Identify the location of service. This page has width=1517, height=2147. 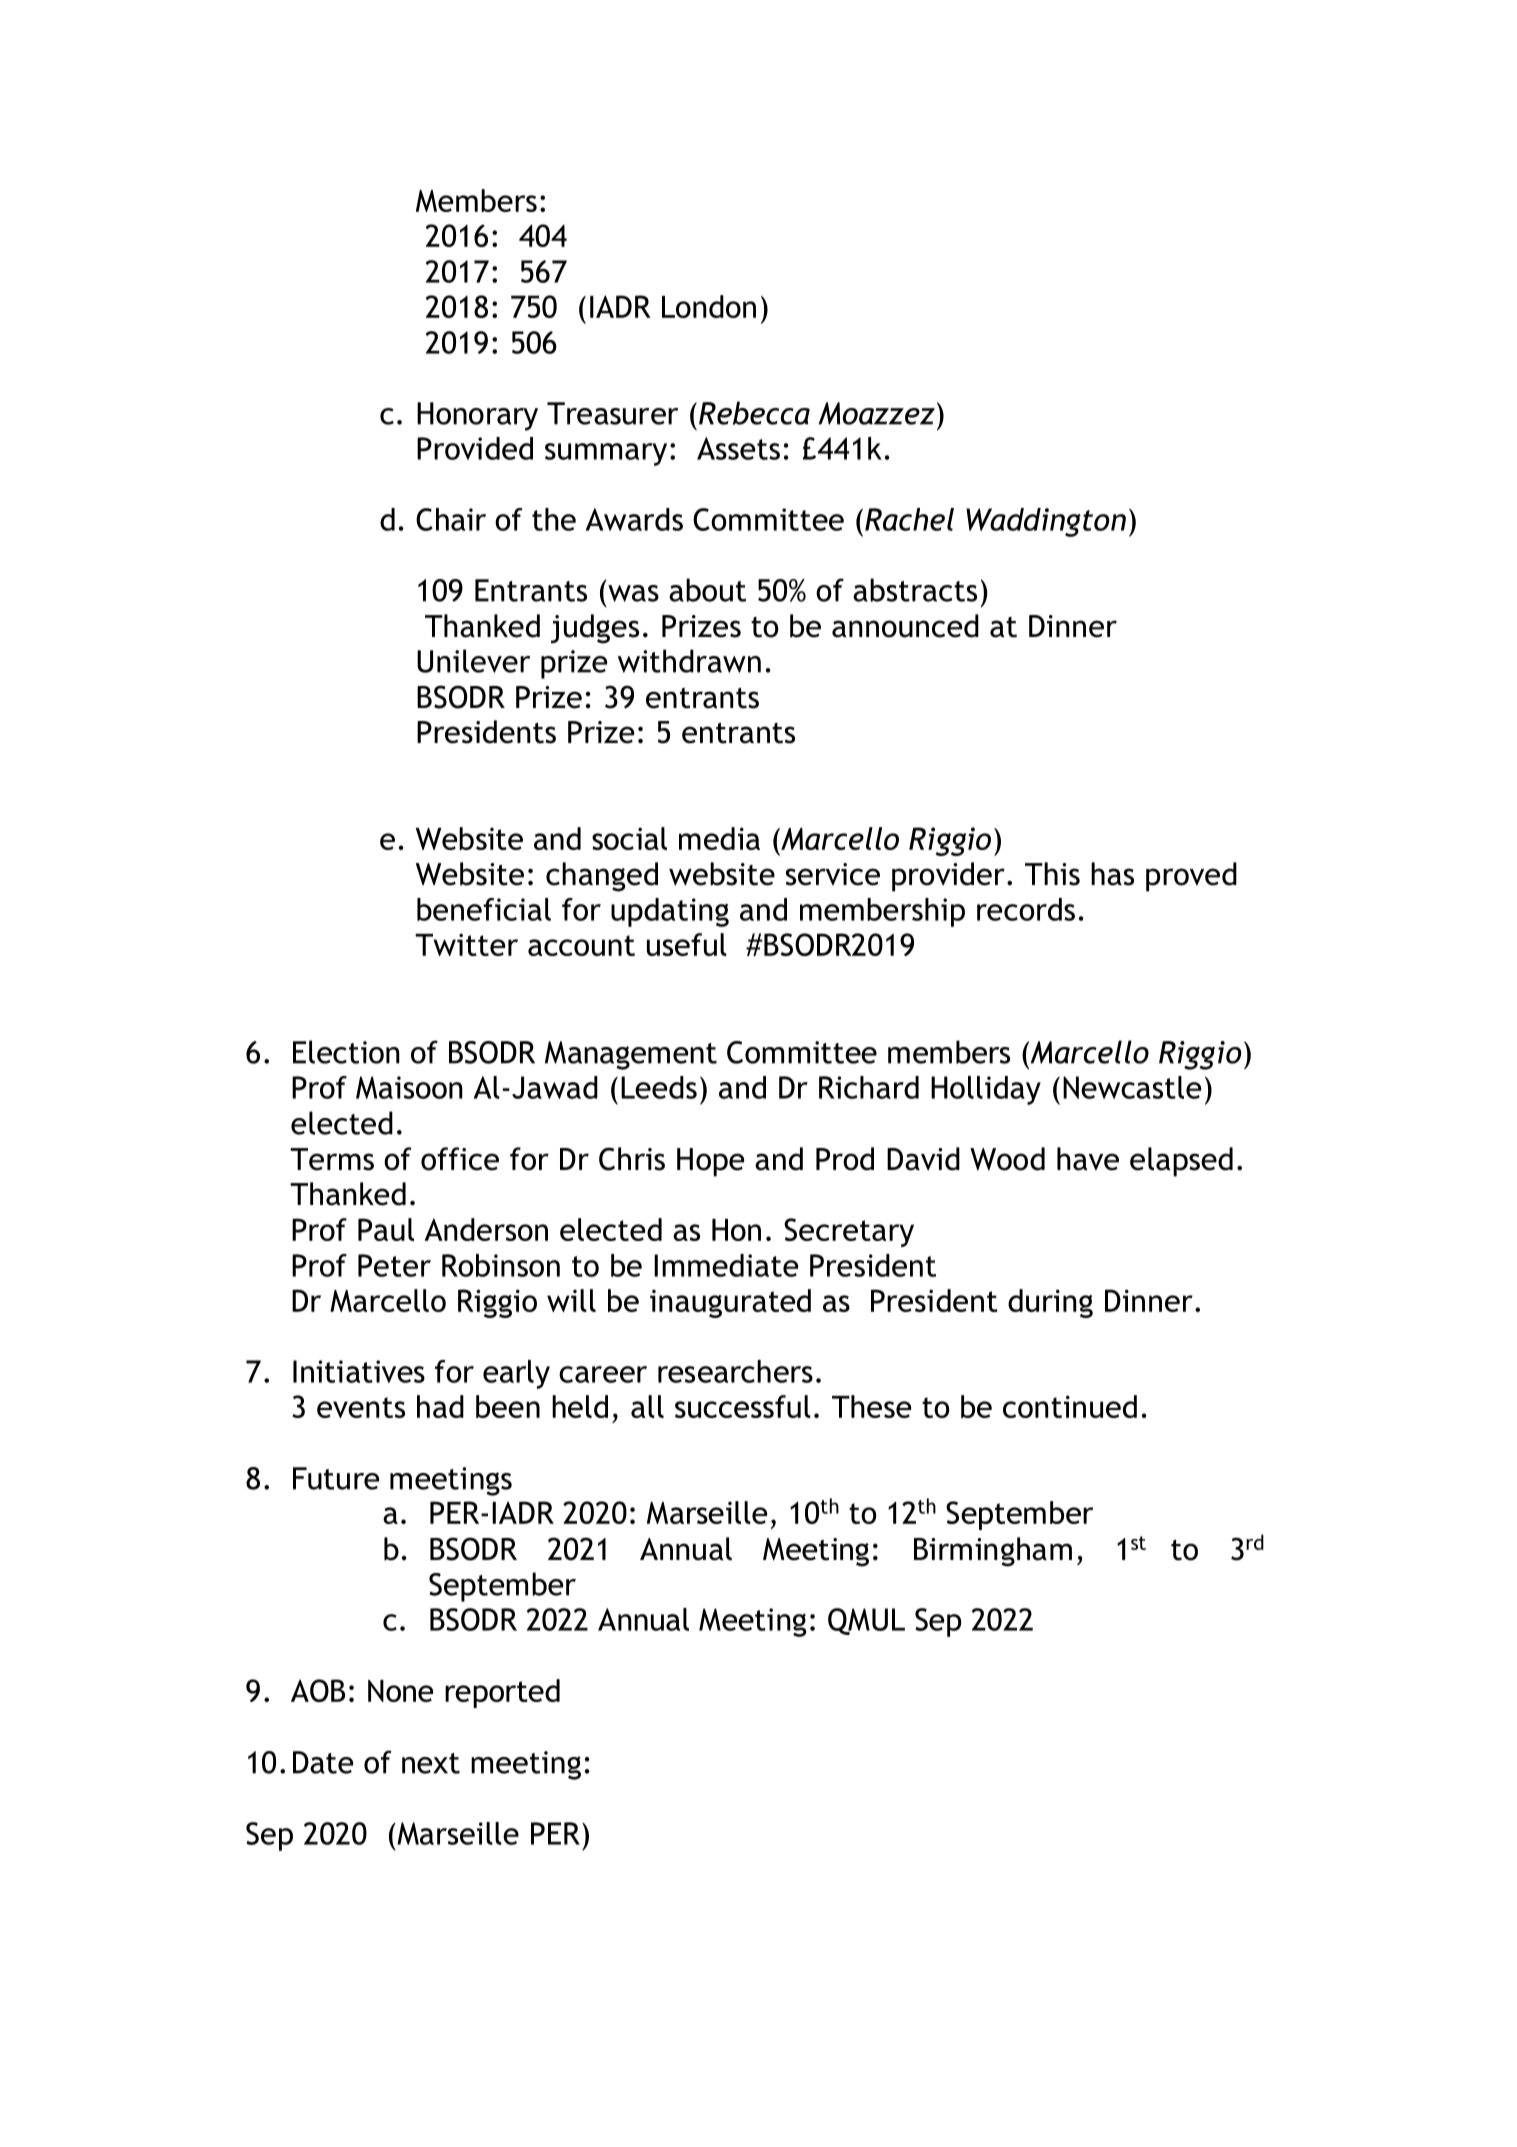
(833, 874).
